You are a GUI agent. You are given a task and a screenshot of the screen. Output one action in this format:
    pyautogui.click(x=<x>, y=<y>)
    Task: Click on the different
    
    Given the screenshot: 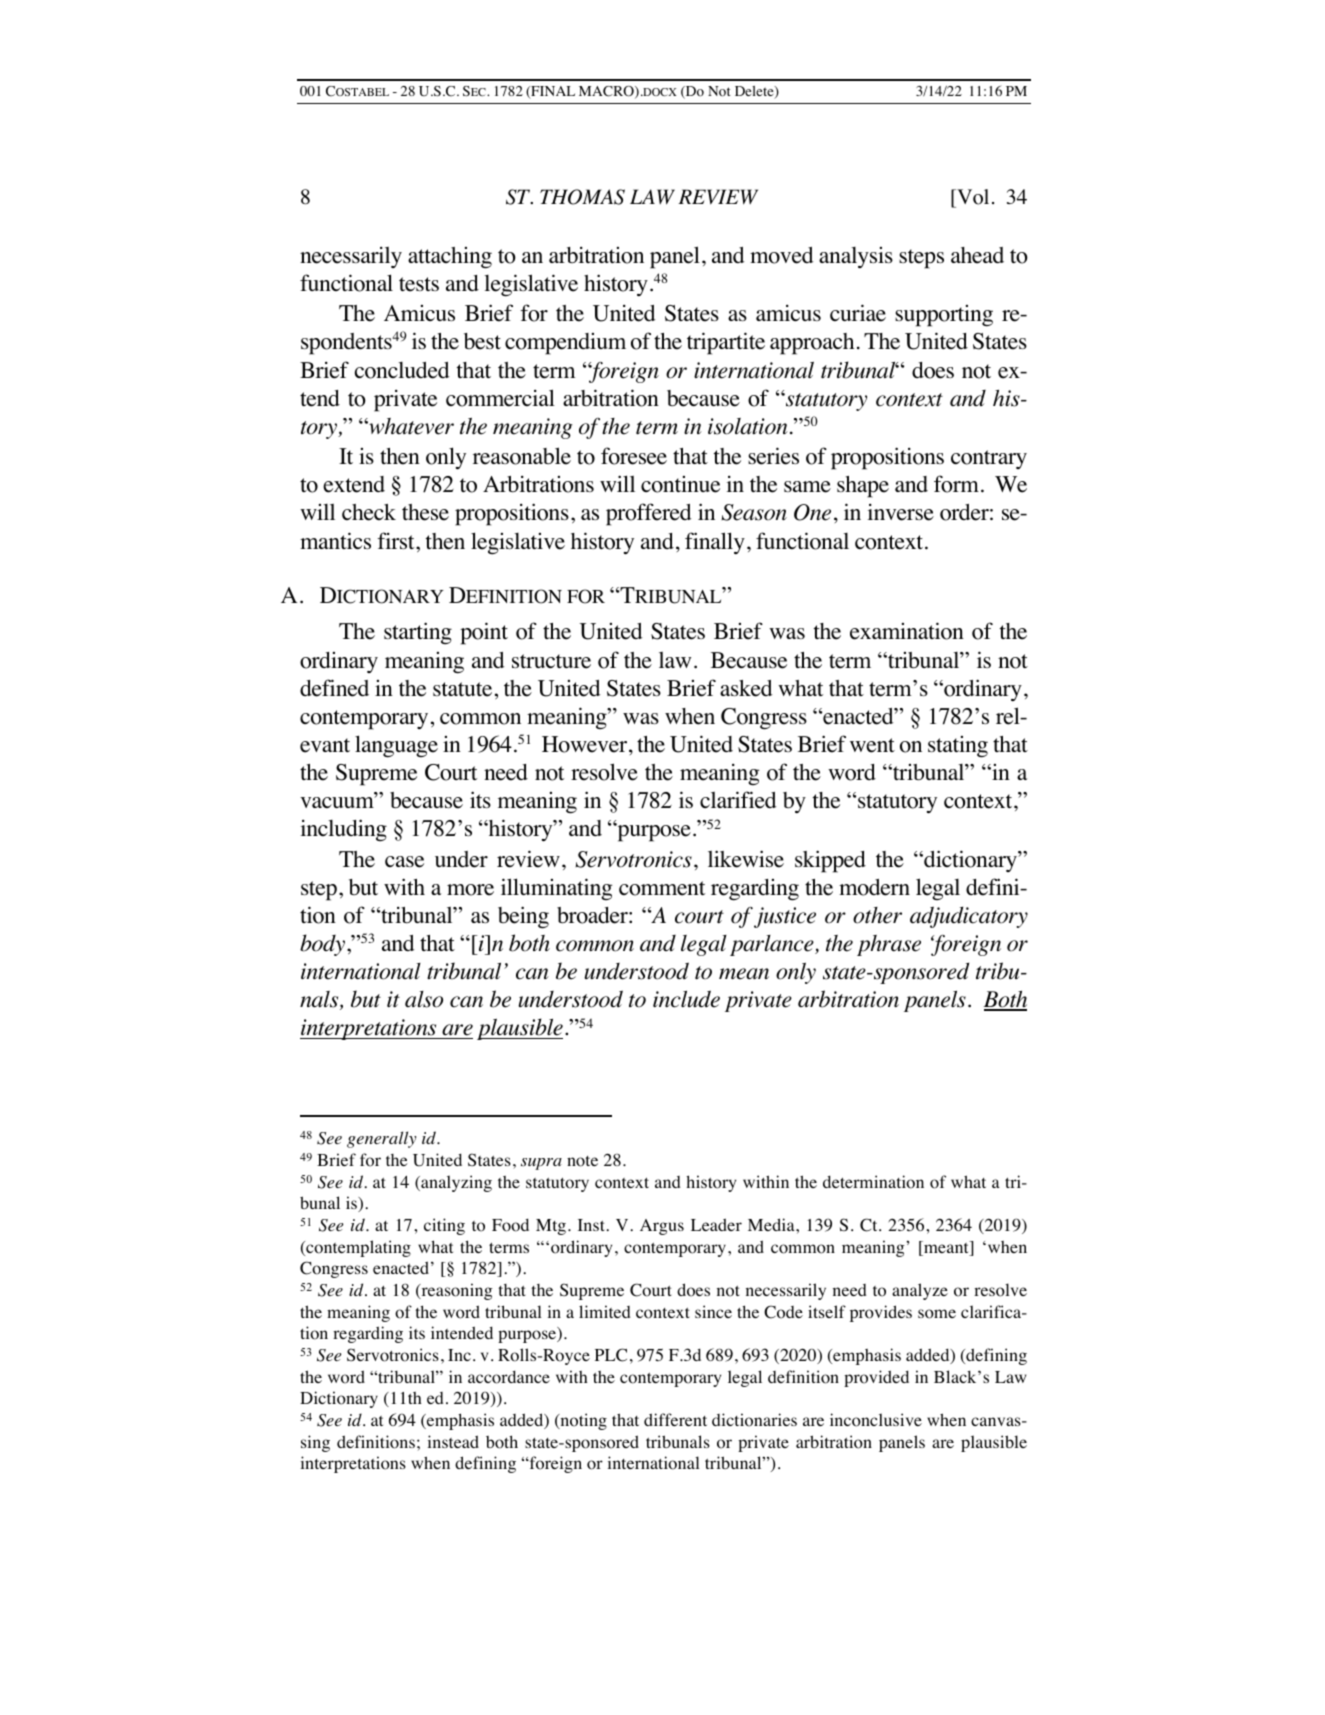 What is the action you would take?
    pyautogui.click(x=675, y=1419)
